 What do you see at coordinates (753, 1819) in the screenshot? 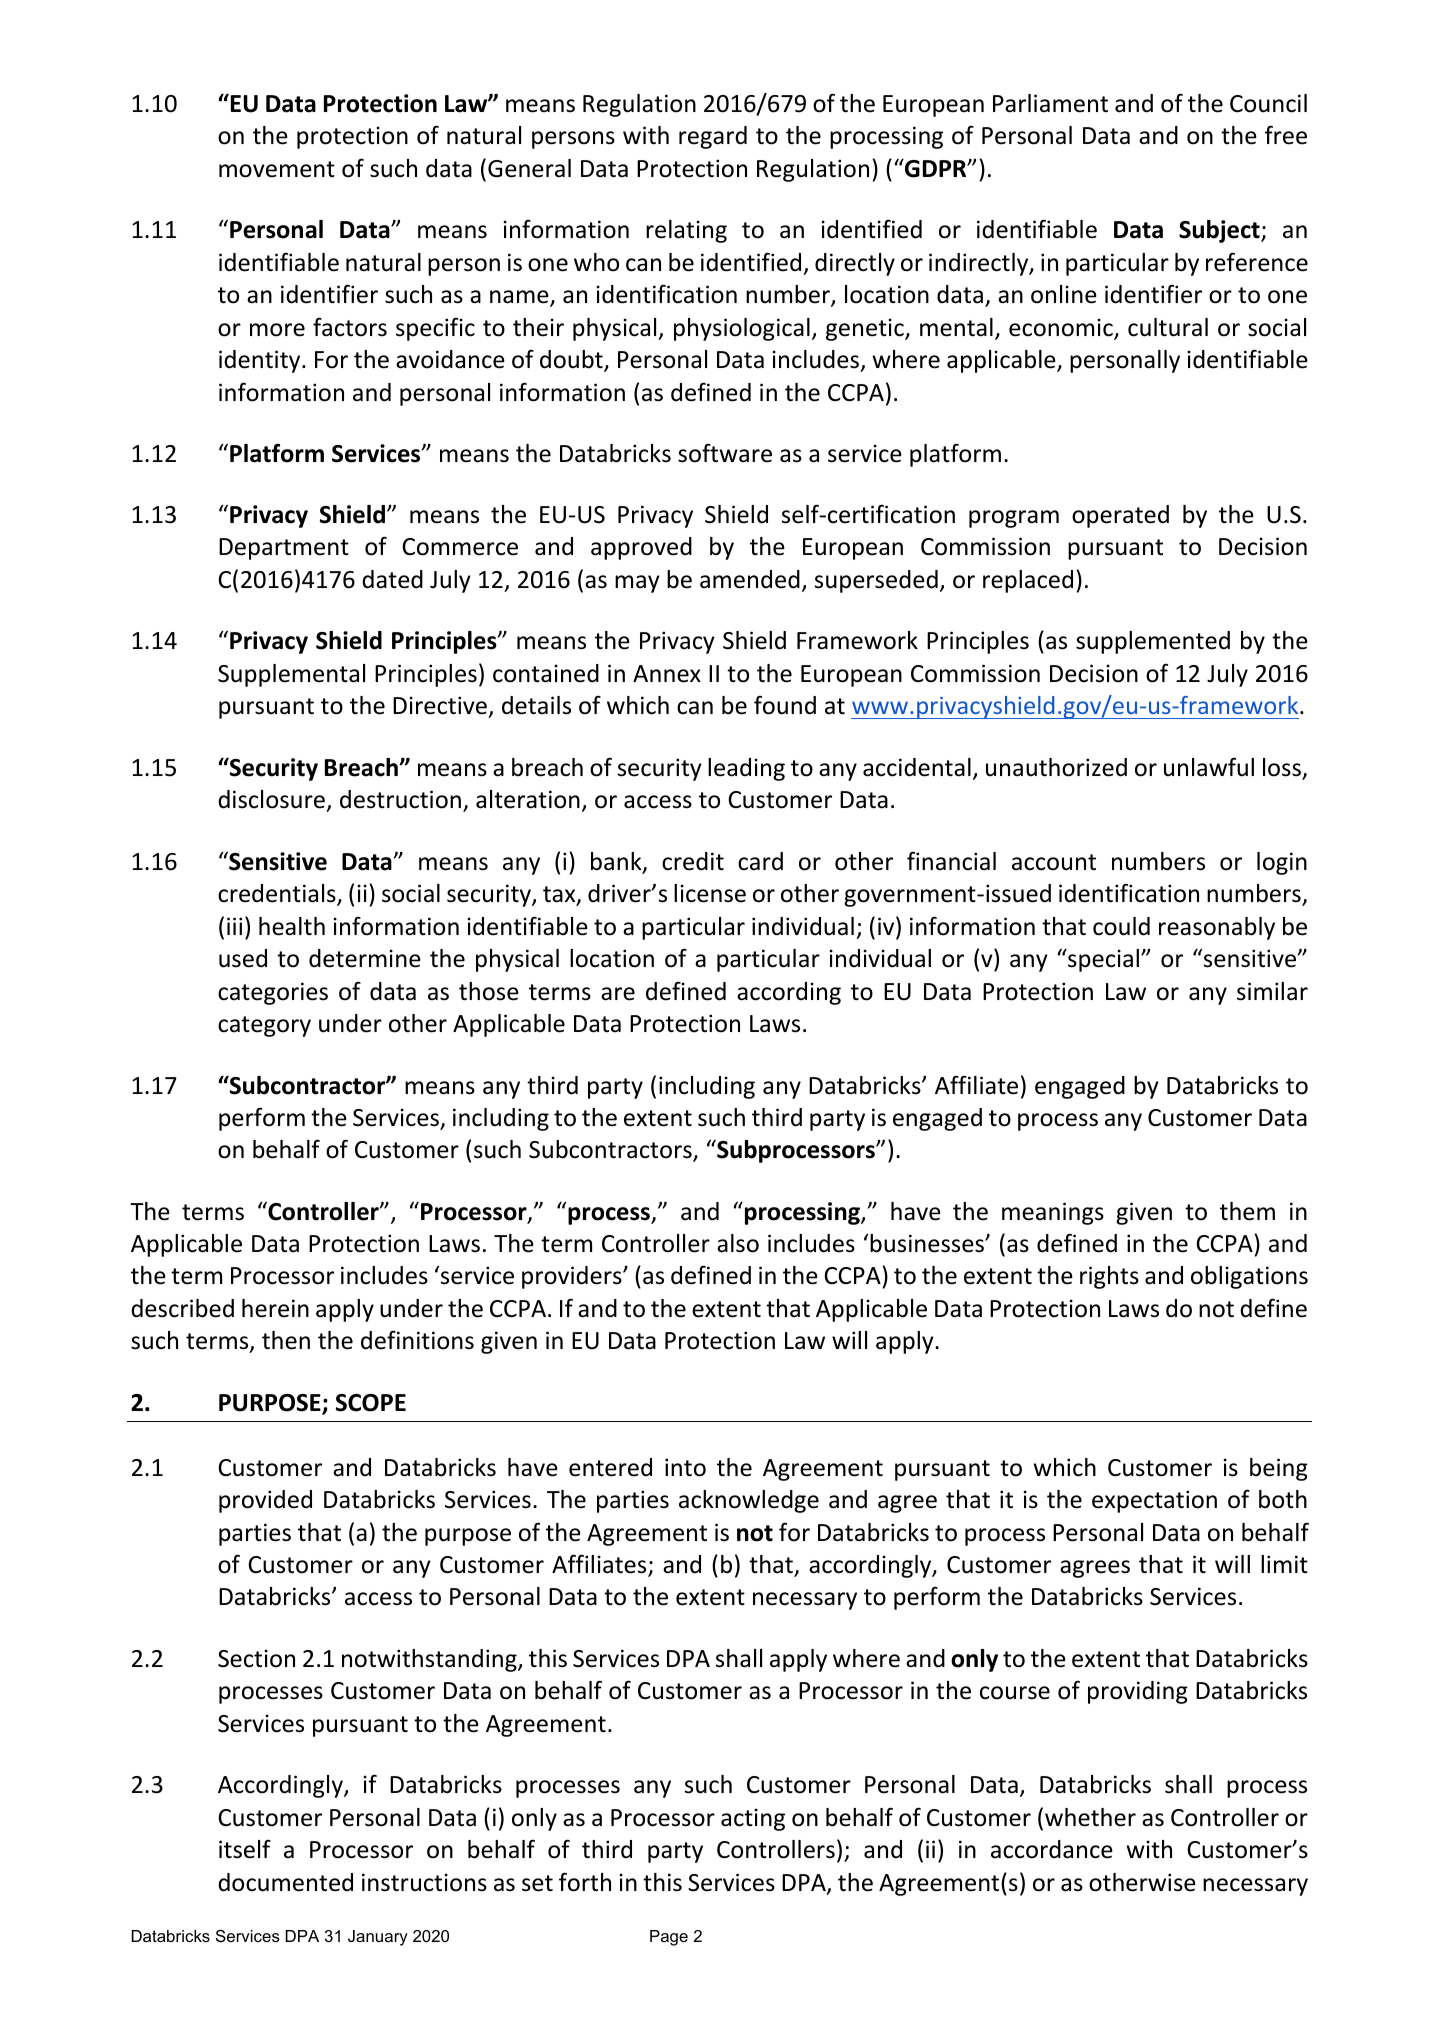
I see `acting` at bounding box center [753, 1819].
